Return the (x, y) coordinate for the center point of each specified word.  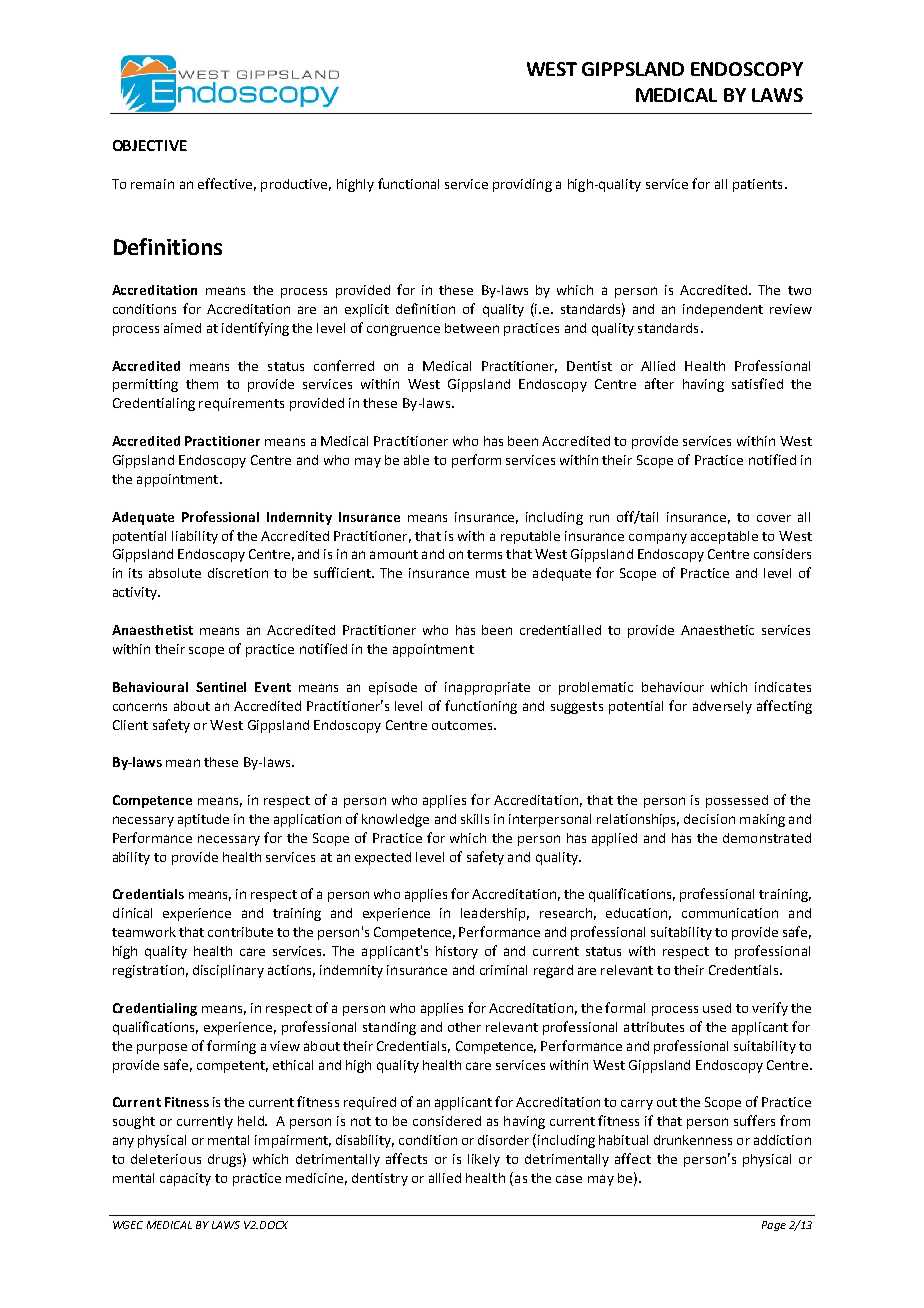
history (457, 952)
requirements (241, 404)
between (472, 328)
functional (408, 183)
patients (757, 185)
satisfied (757, 383)
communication (730, 913)
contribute (240, 932)
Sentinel (221, 687)
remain (152, 184)
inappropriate (487, 688)
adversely (722, 707)
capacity (185, 1179)
